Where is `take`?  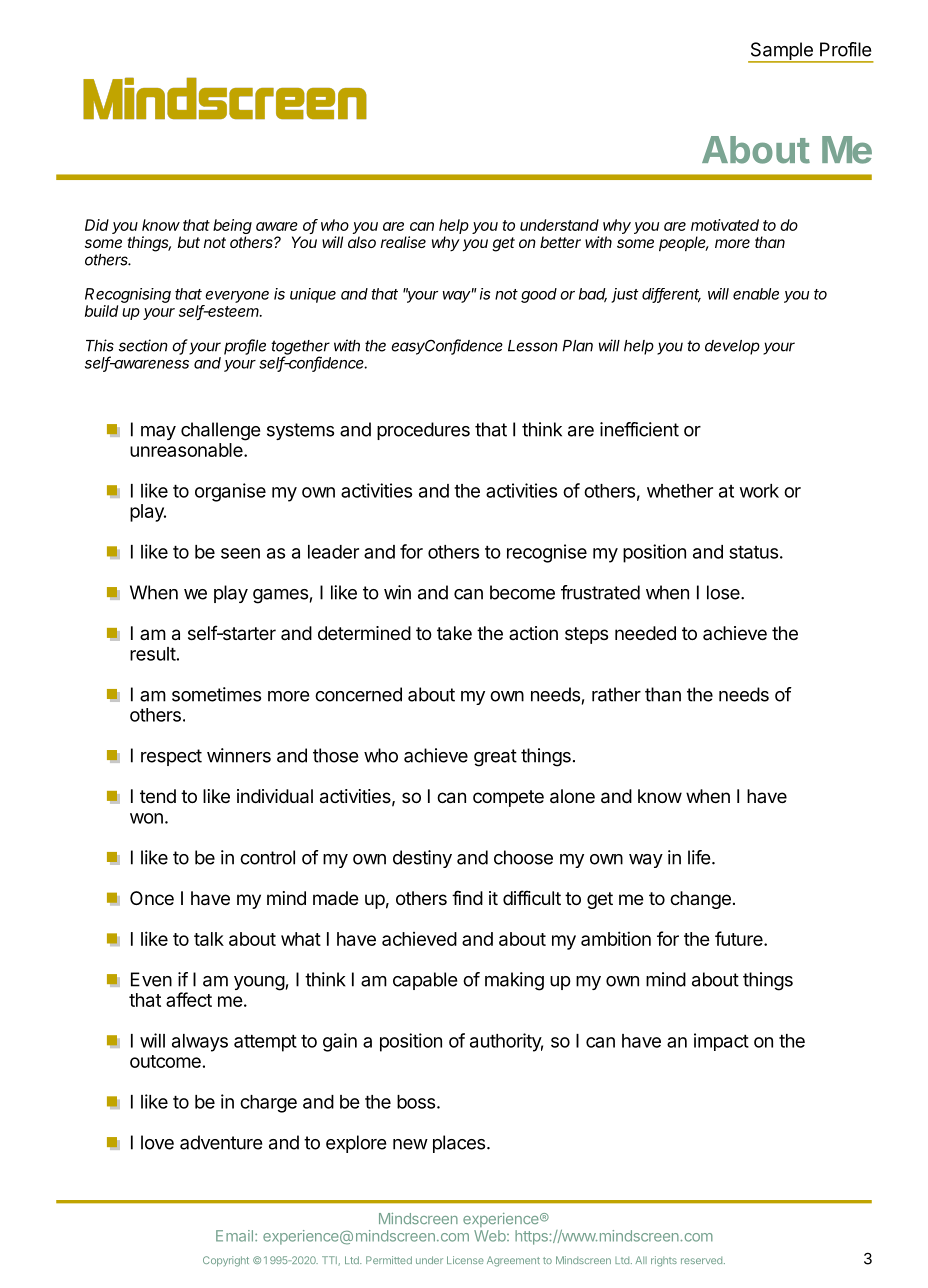
take is located at coordinates (454, 633).
